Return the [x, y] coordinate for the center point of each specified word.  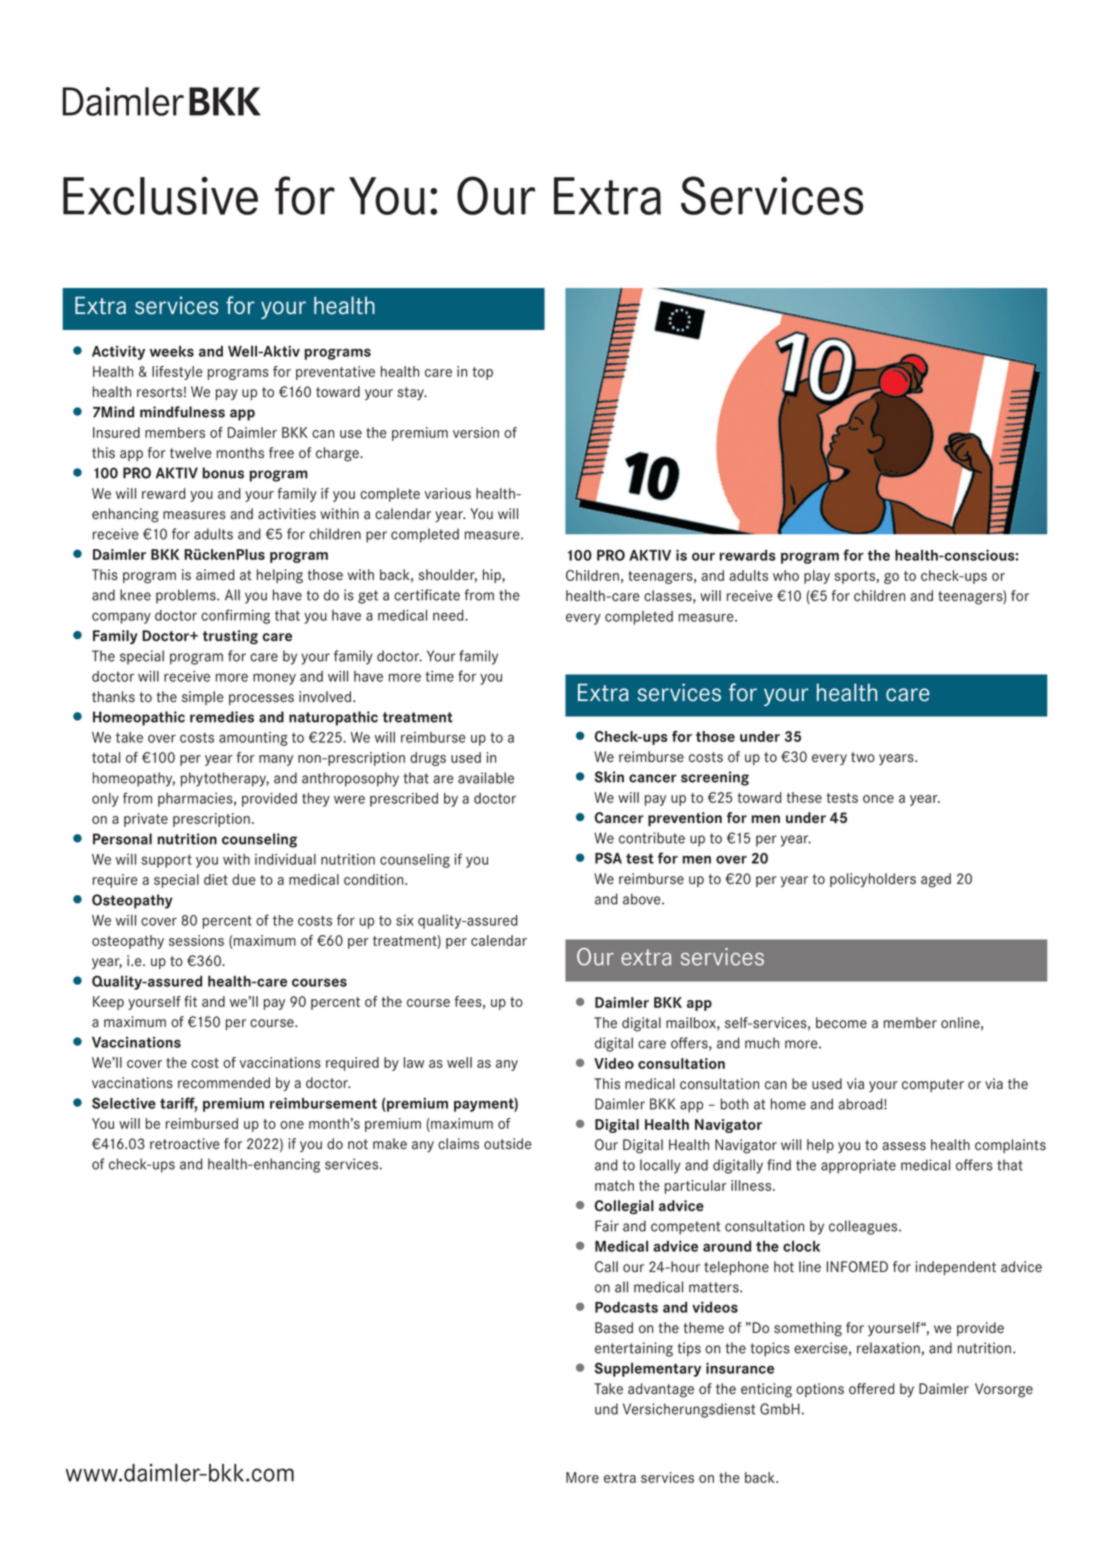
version [476, 432]
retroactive [185, 1144]
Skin [609, 777]
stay [411, 393]
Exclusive [160, 195]
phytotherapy [225, 779]
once [878, 799]
